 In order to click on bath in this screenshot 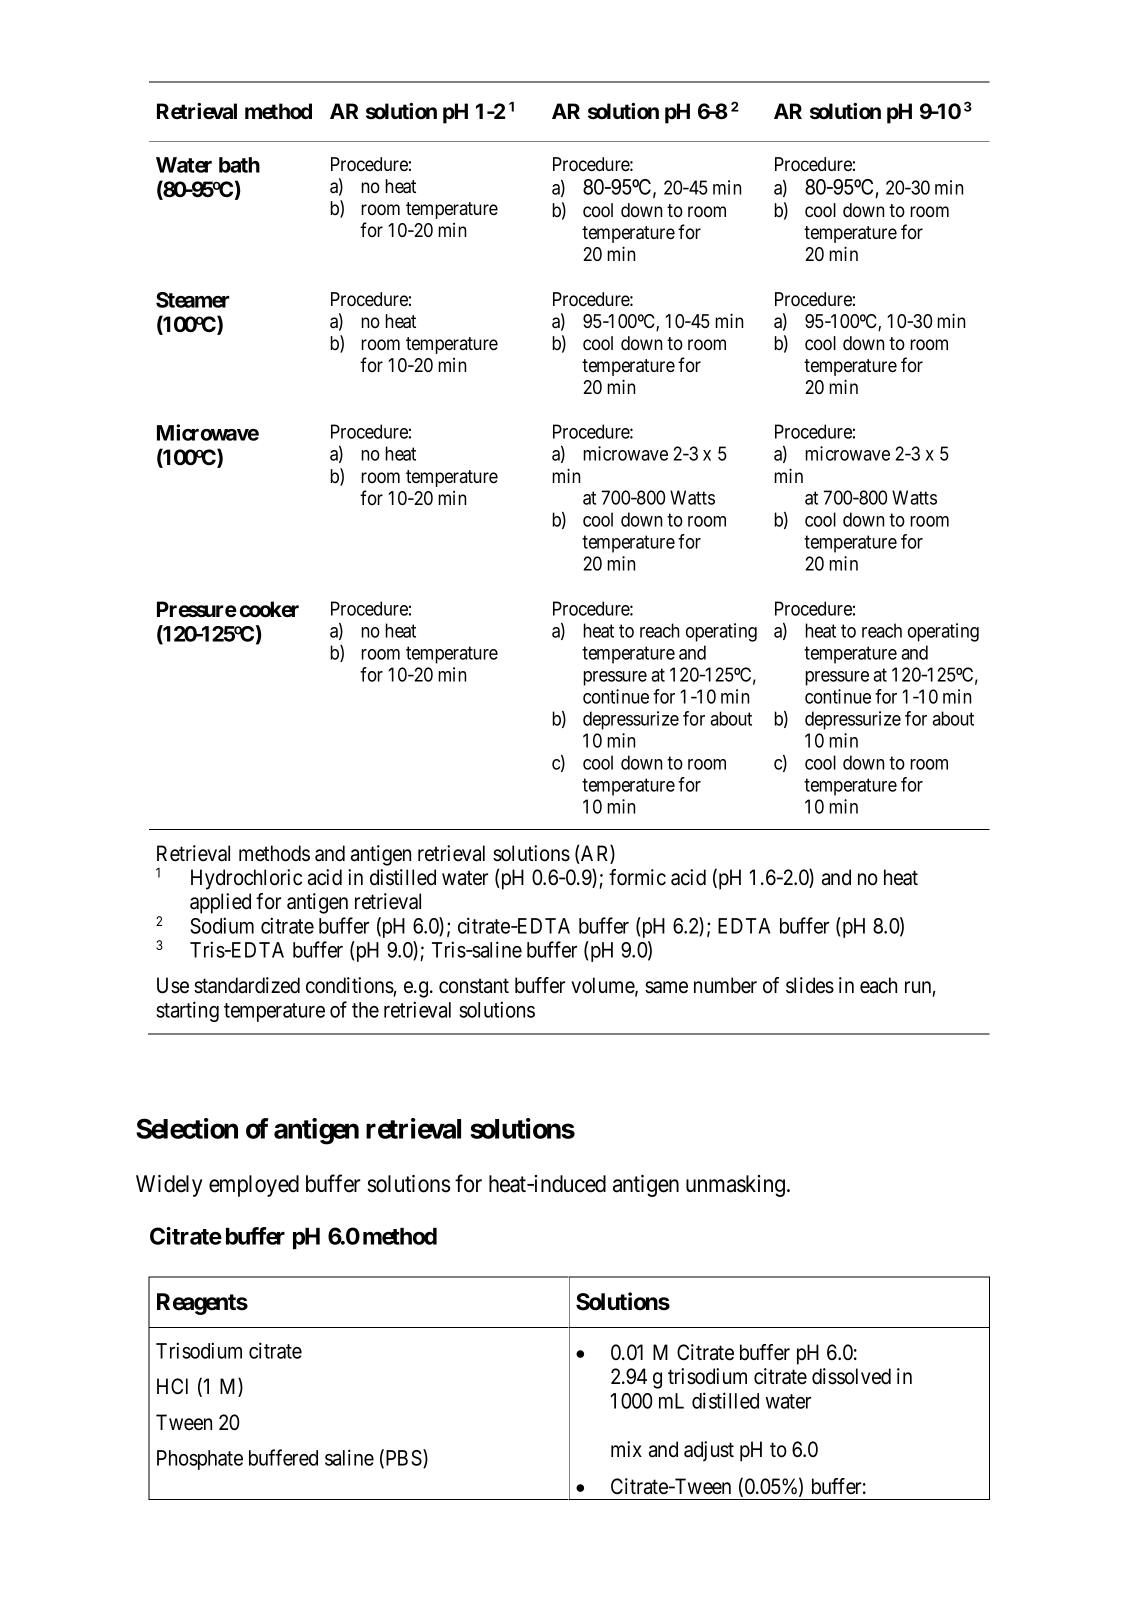, I will do `click(239, 165)`.
